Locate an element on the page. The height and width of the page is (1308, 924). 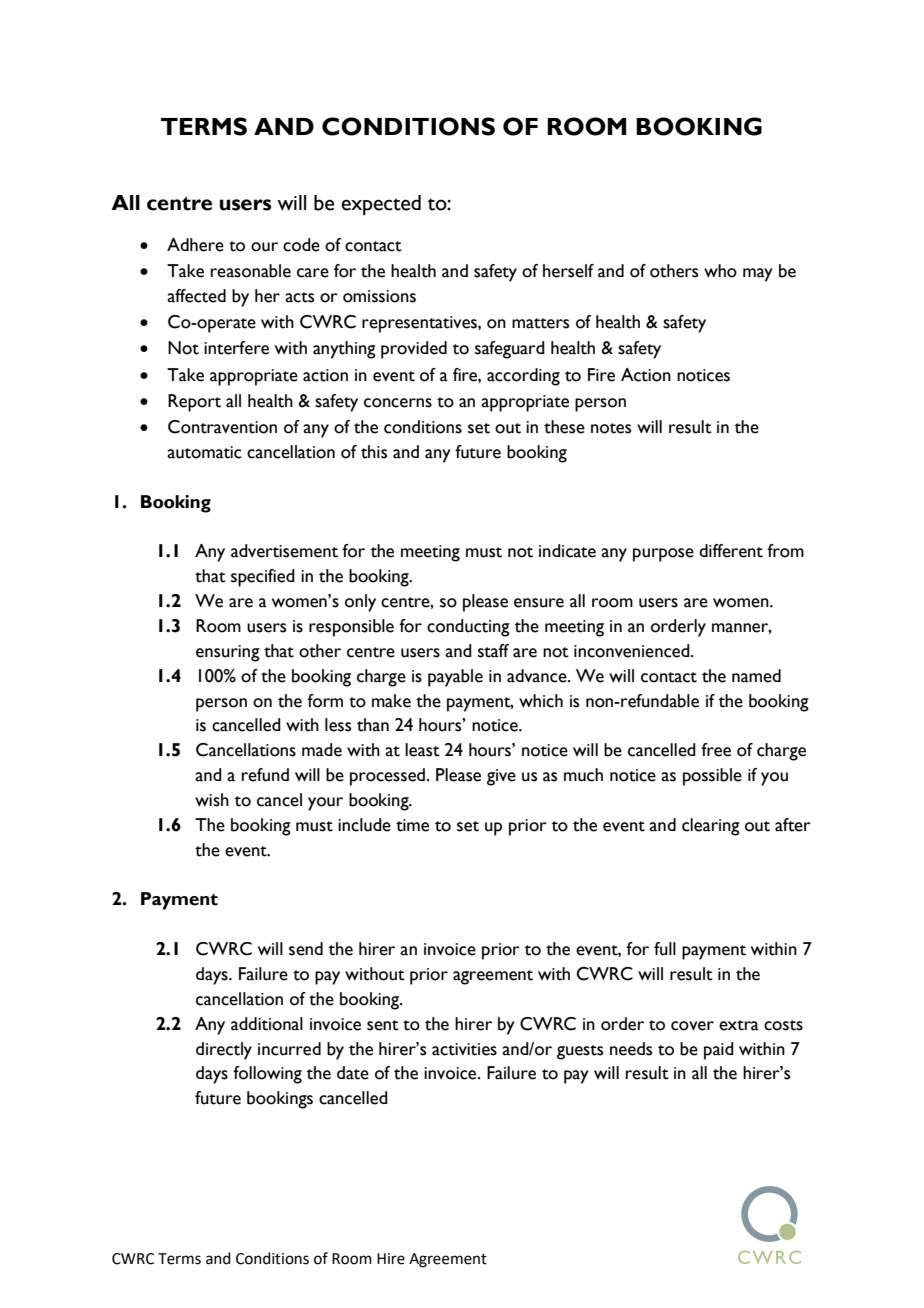
give is located at coordinates (501, 777).
